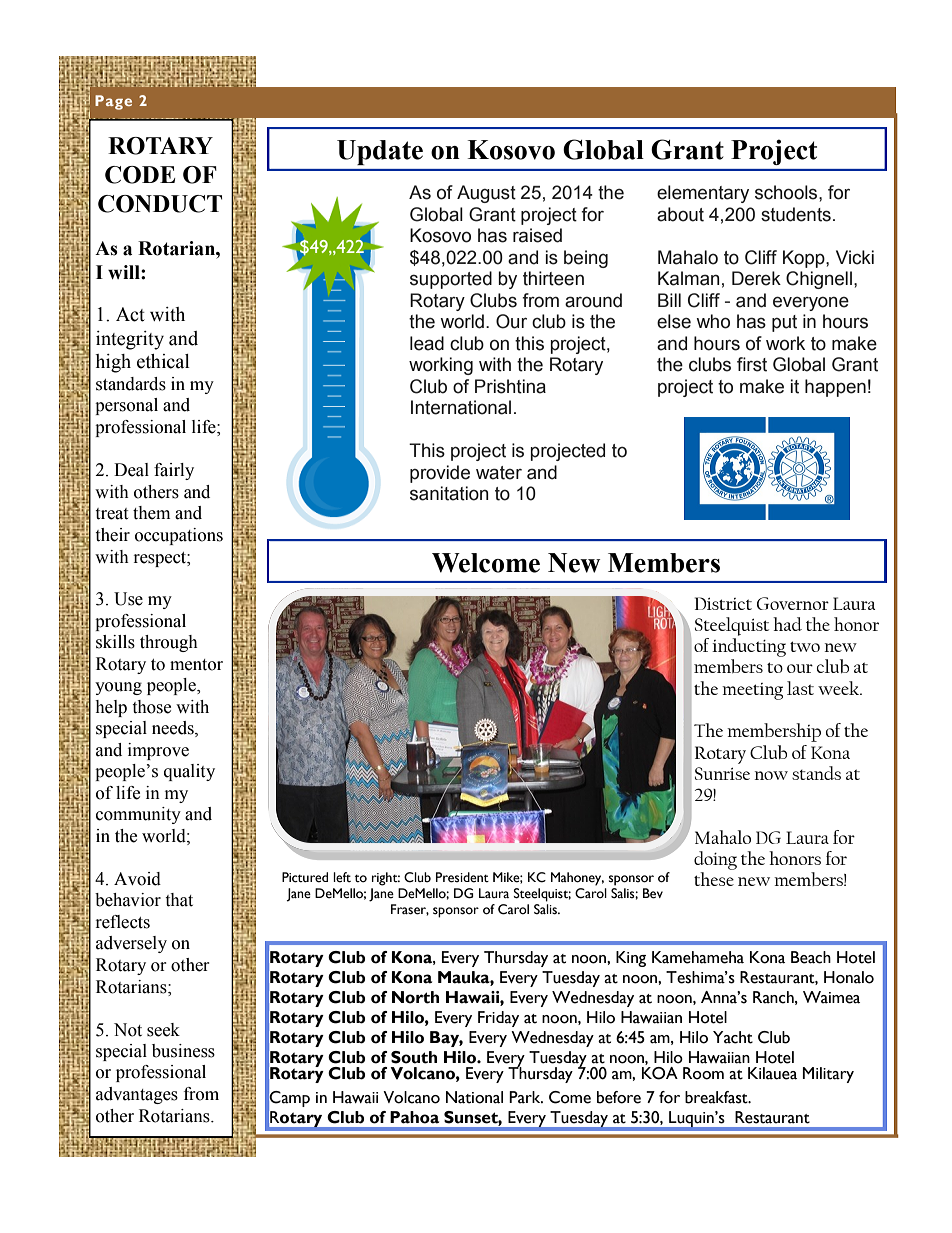 The width and height of the page is (952, 1233). I want to click on those, so click(151, 707).
